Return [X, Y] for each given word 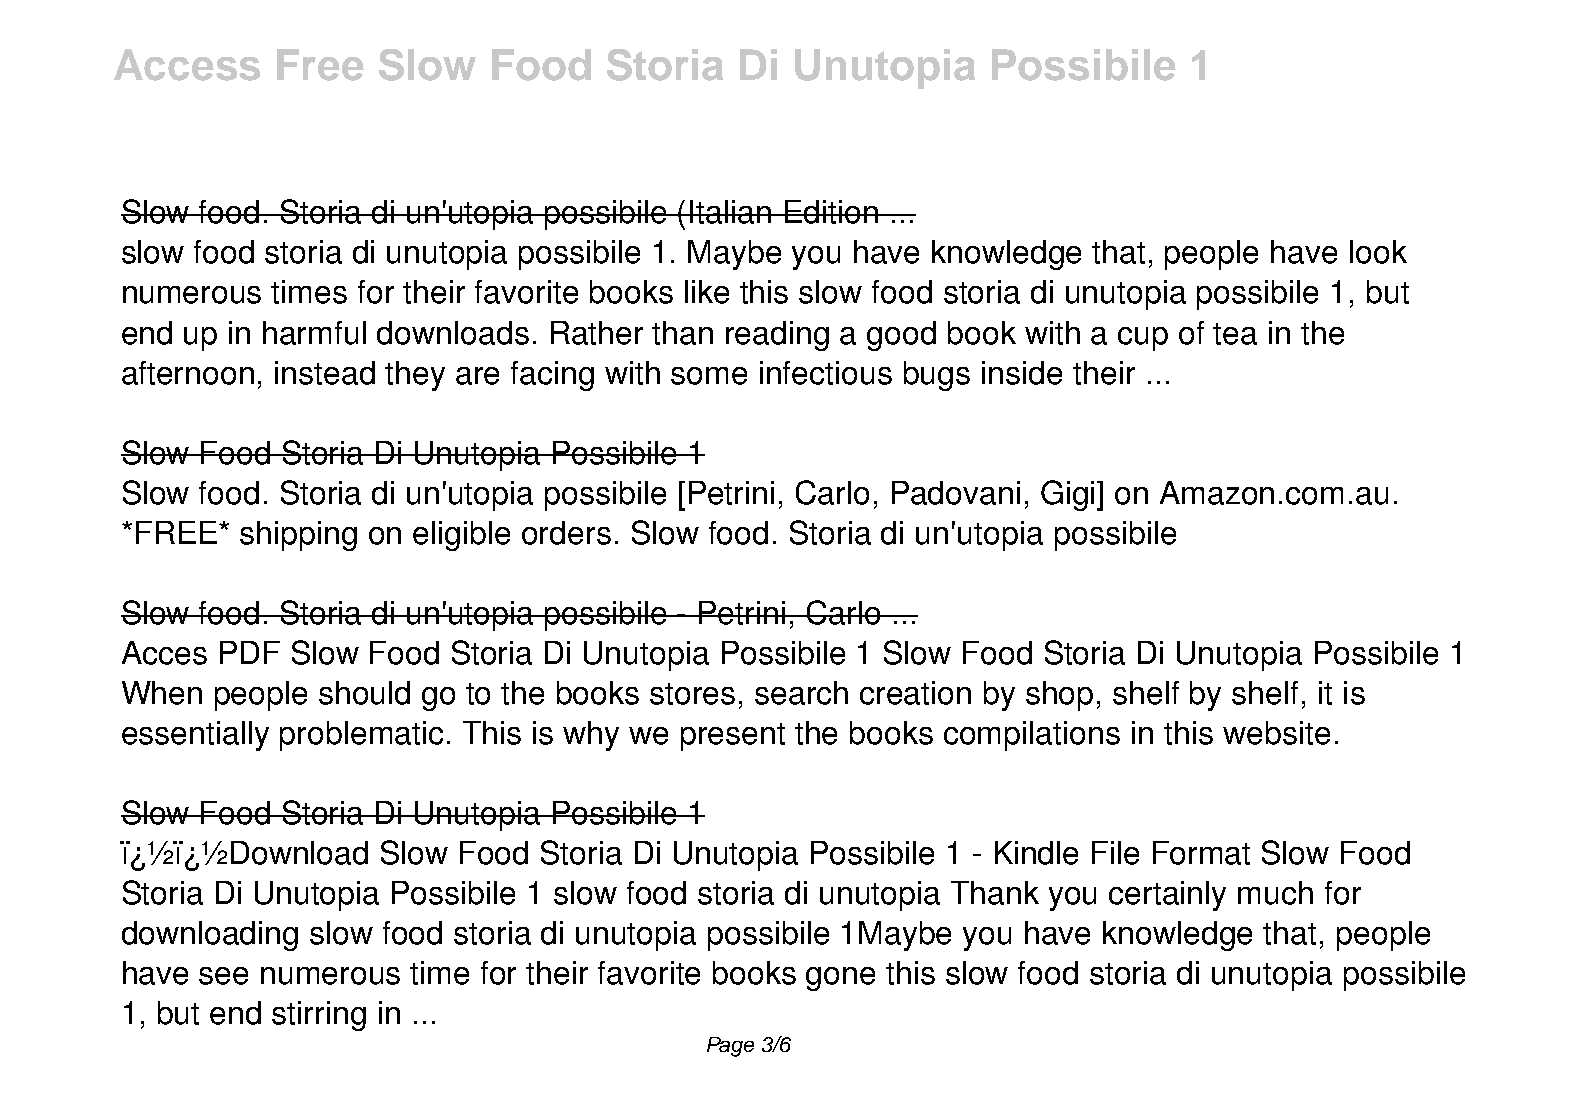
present [733, 737]
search [801, 693]
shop [1059, 696]
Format [1201, 853]
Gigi [1069, 495]
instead [325, 373]
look [1378, 252]
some [709, 376]
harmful [314, 333]
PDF [250, 652]
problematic [361, 736]
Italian [731, 212]
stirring [319, 1016]
